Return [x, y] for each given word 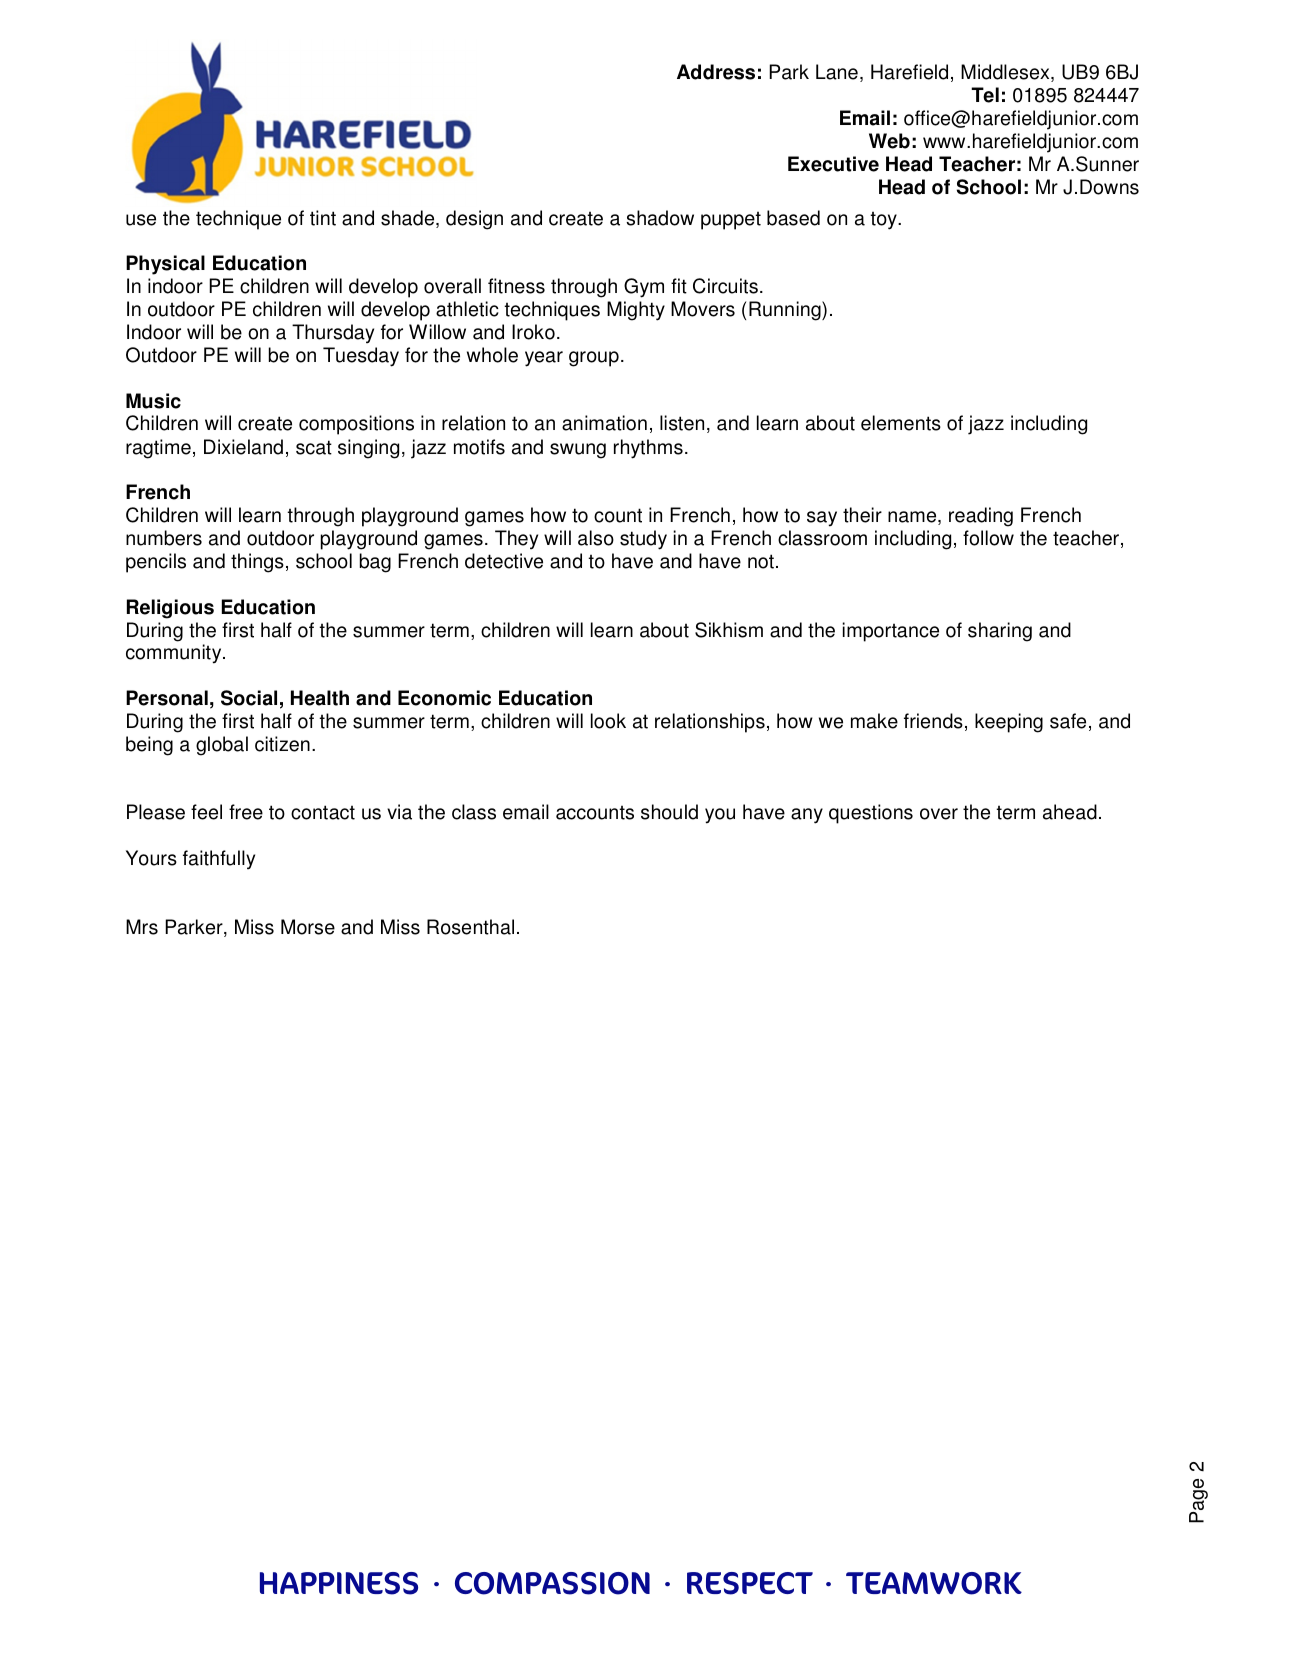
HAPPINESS [339, 1583]
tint [323, 218]
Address [716, 72]
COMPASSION [552, 1583]
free [246, 812]
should [669, 812]
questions [871, 814]
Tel [985, 95]
